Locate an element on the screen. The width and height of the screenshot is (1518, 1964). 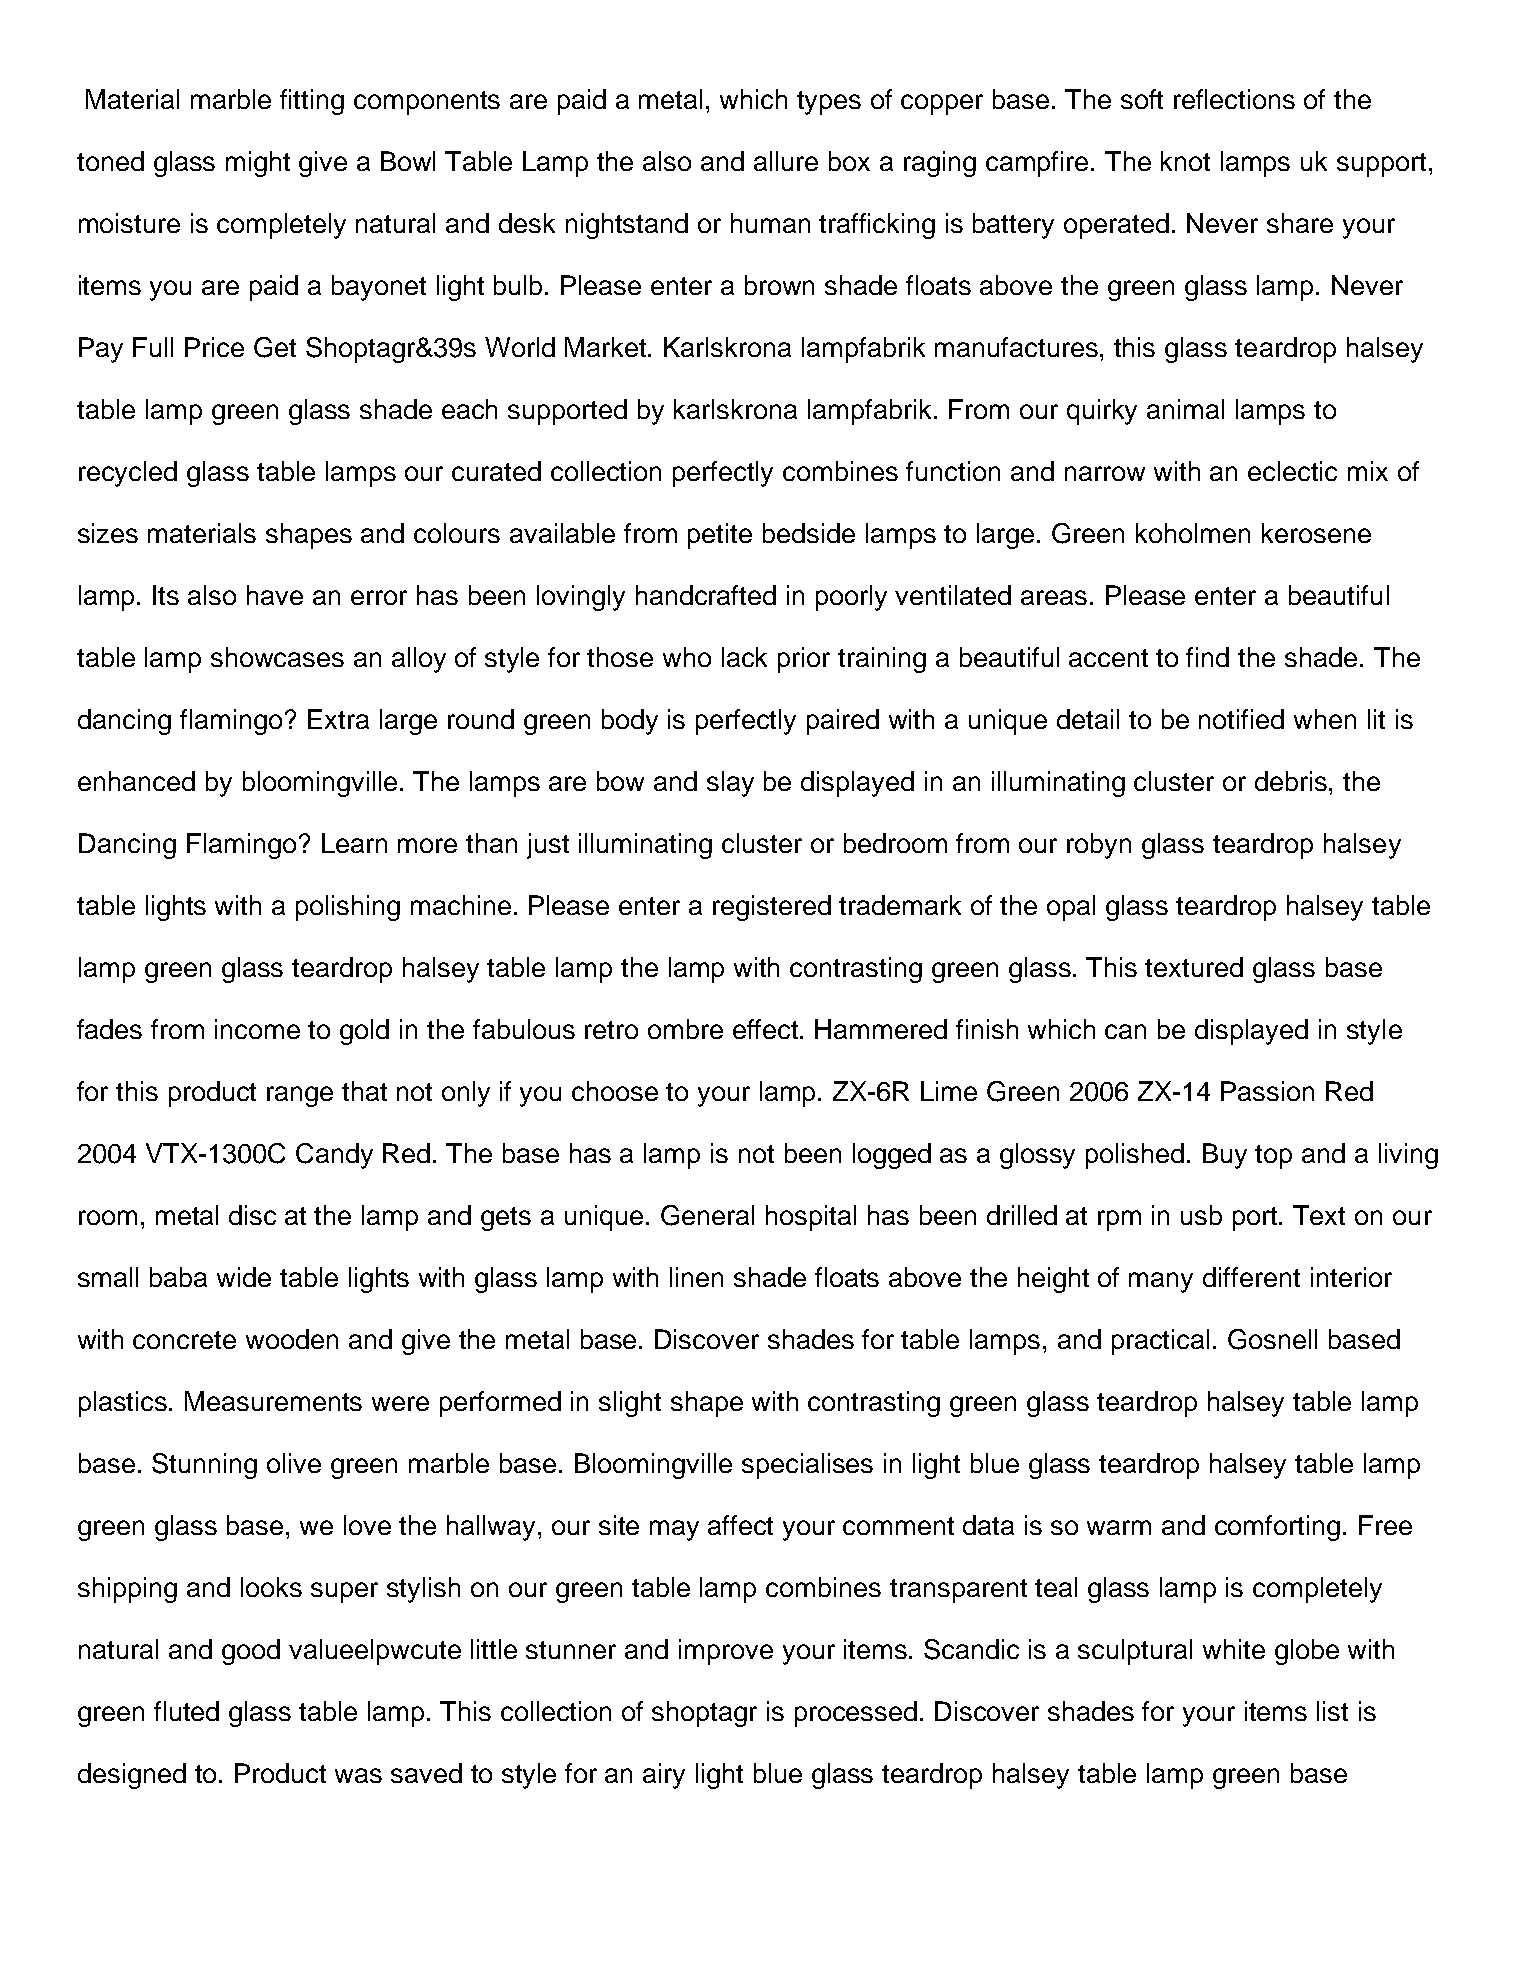
practical is located at coordinates (1160, 1342).
